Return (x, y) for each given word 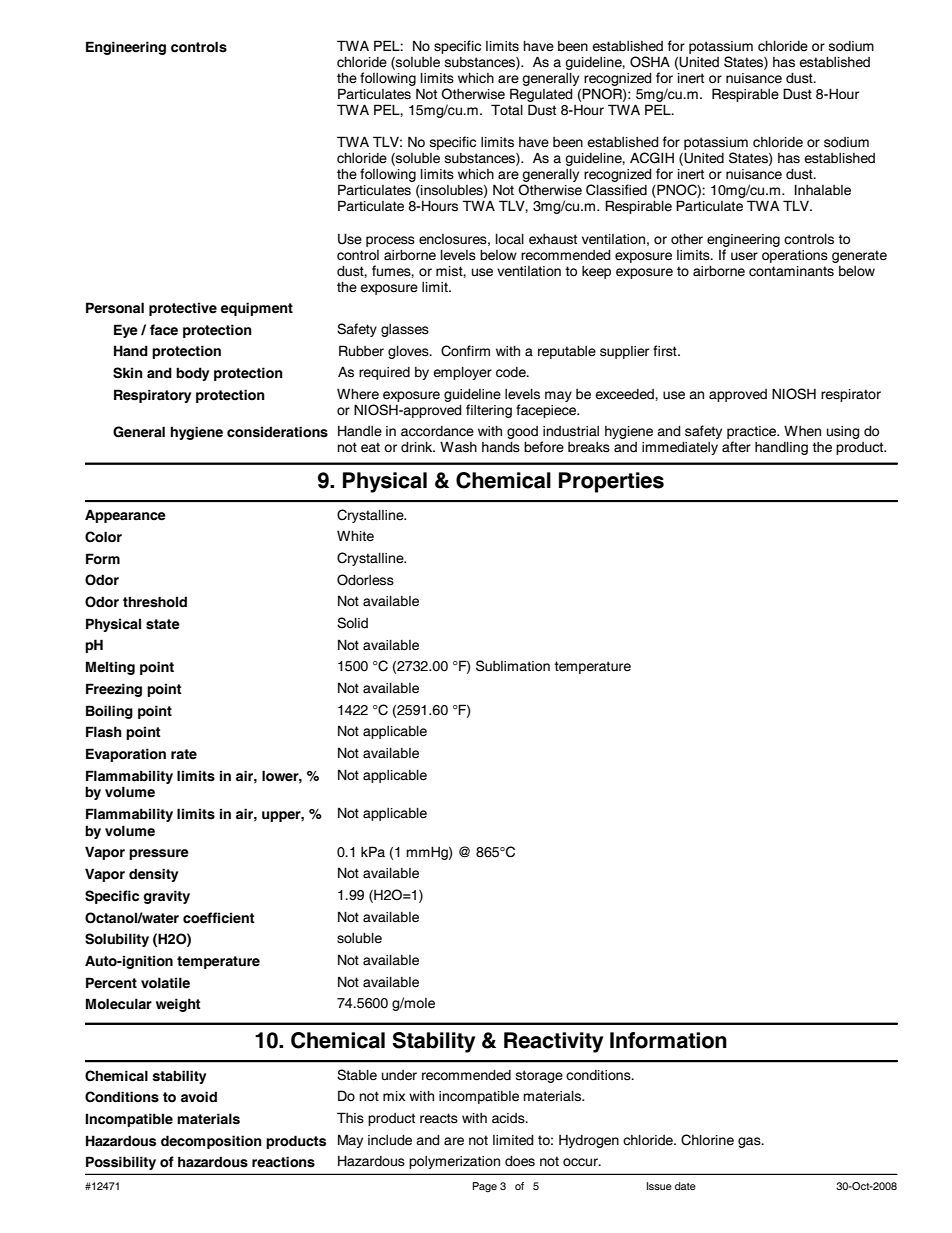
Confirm (465, 351)
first (666, 351)
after (736, 447)
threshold (155, 602)
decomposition (211, 1142)
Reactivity (553, 1042)
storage (539, 1076)
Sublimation (513, 666)
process (390, 241)
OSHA (650, 62)
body (192, 374)
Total (507, 110)
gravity (166, 897)
